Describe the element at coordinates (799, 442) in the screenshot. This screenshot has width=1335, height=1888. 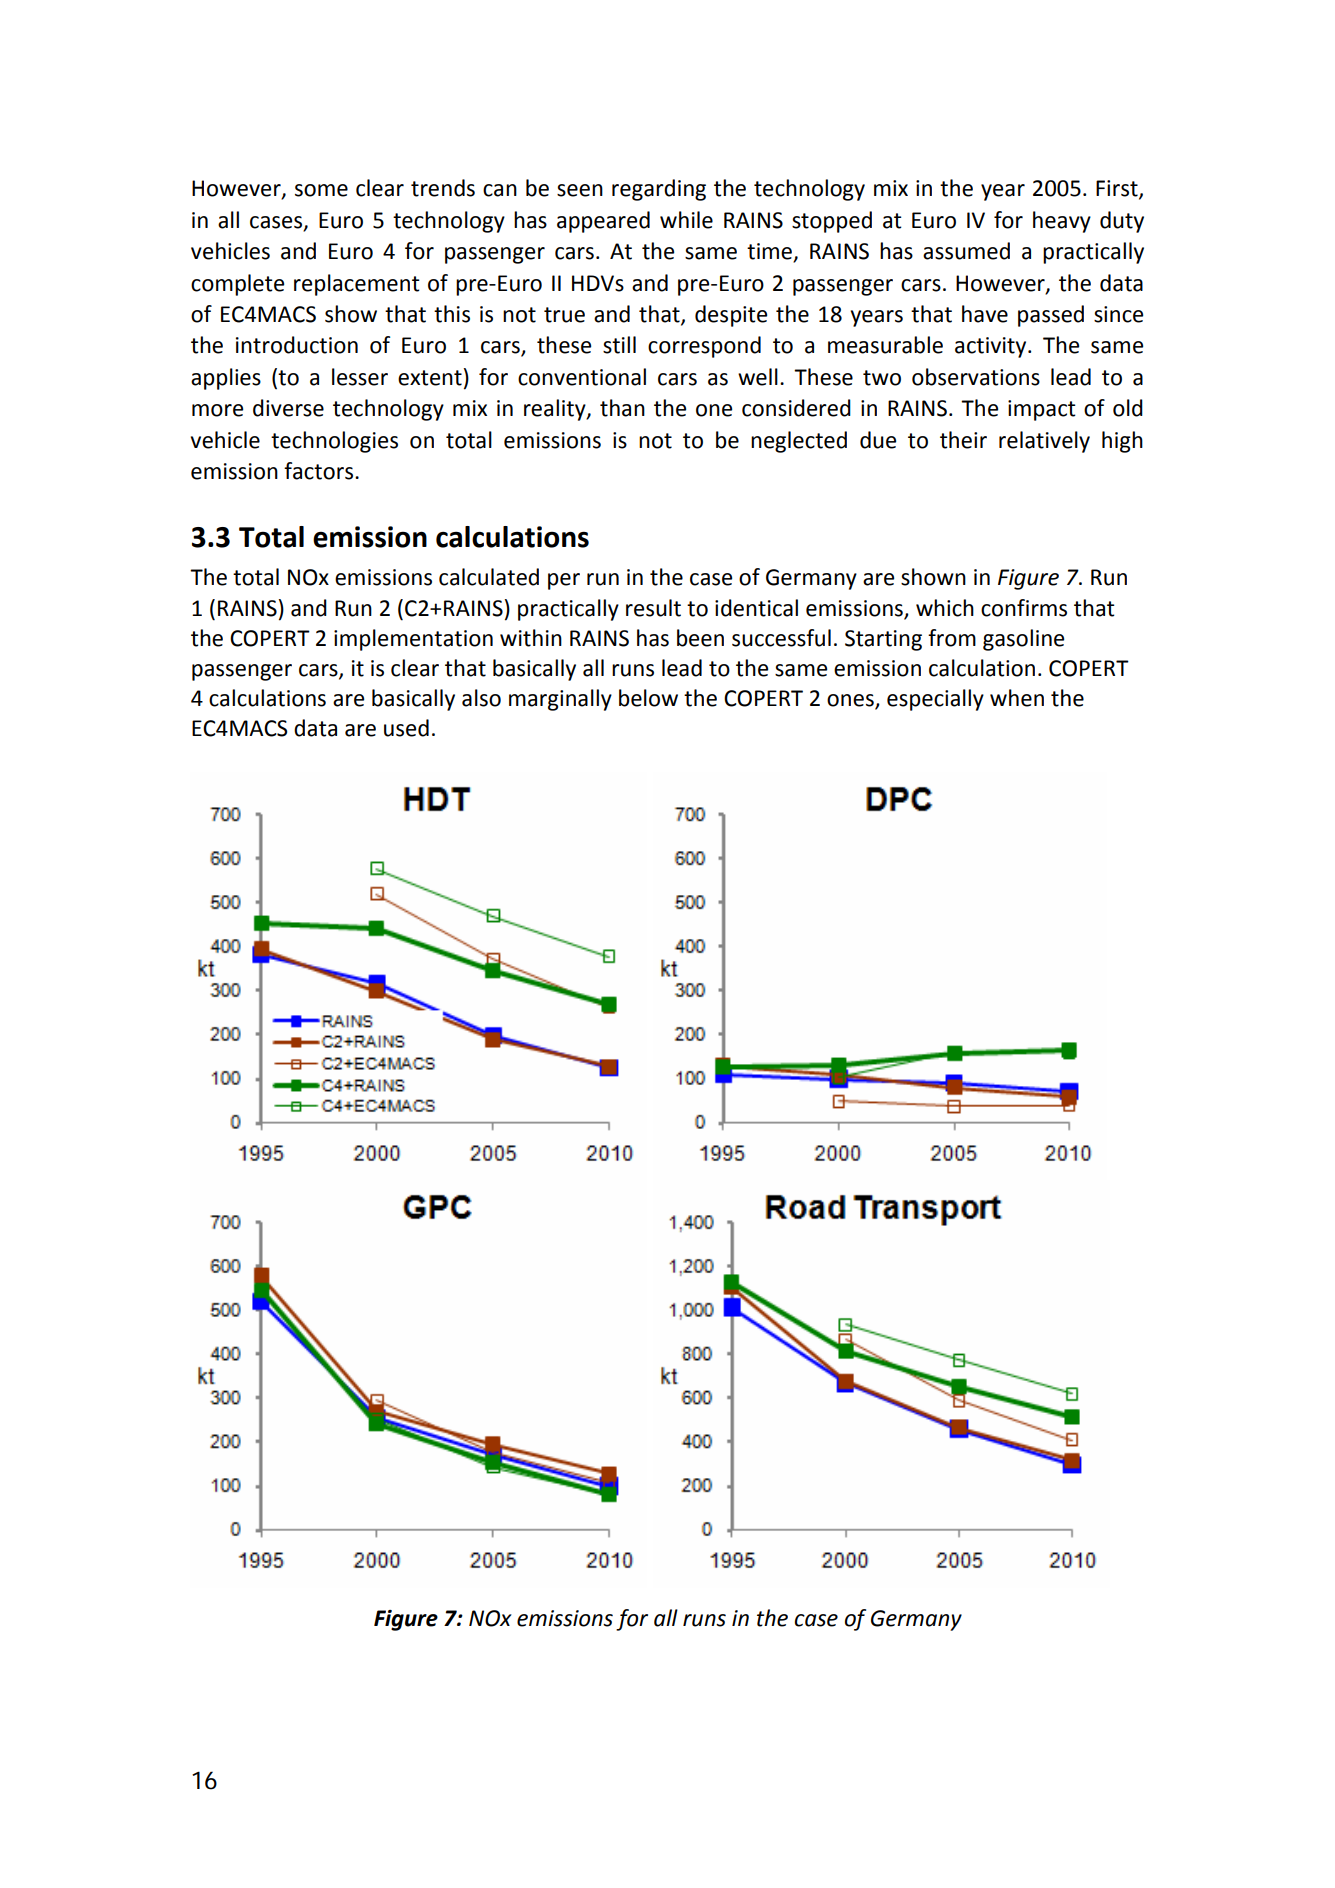
I see `neglected` at that location.
